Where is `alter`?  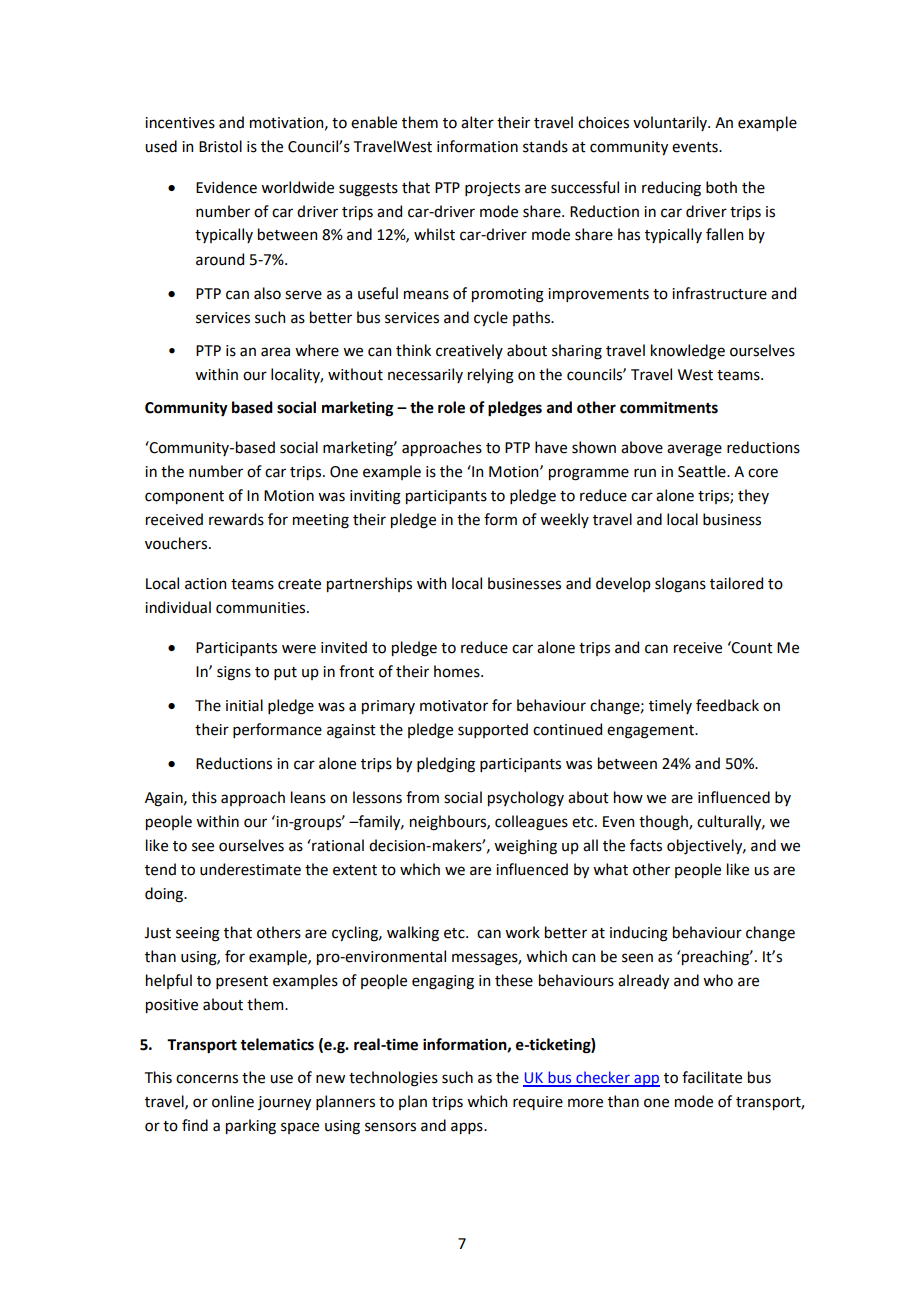 alter is located at coordinates (477, 122).
